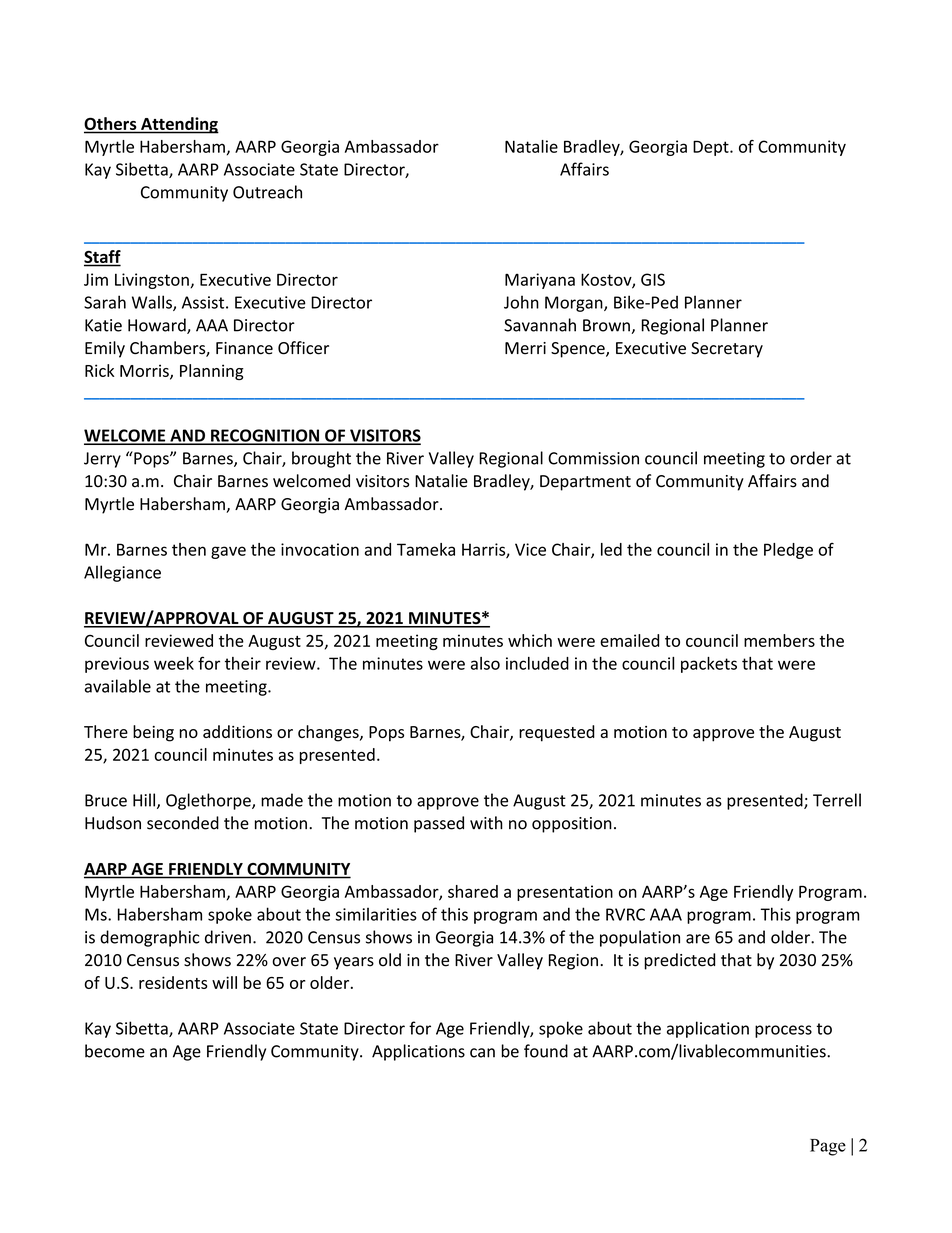 Image resolution: width=952 pixels, height=1233 pixels. I want to click on become, so click(115, 1051).
